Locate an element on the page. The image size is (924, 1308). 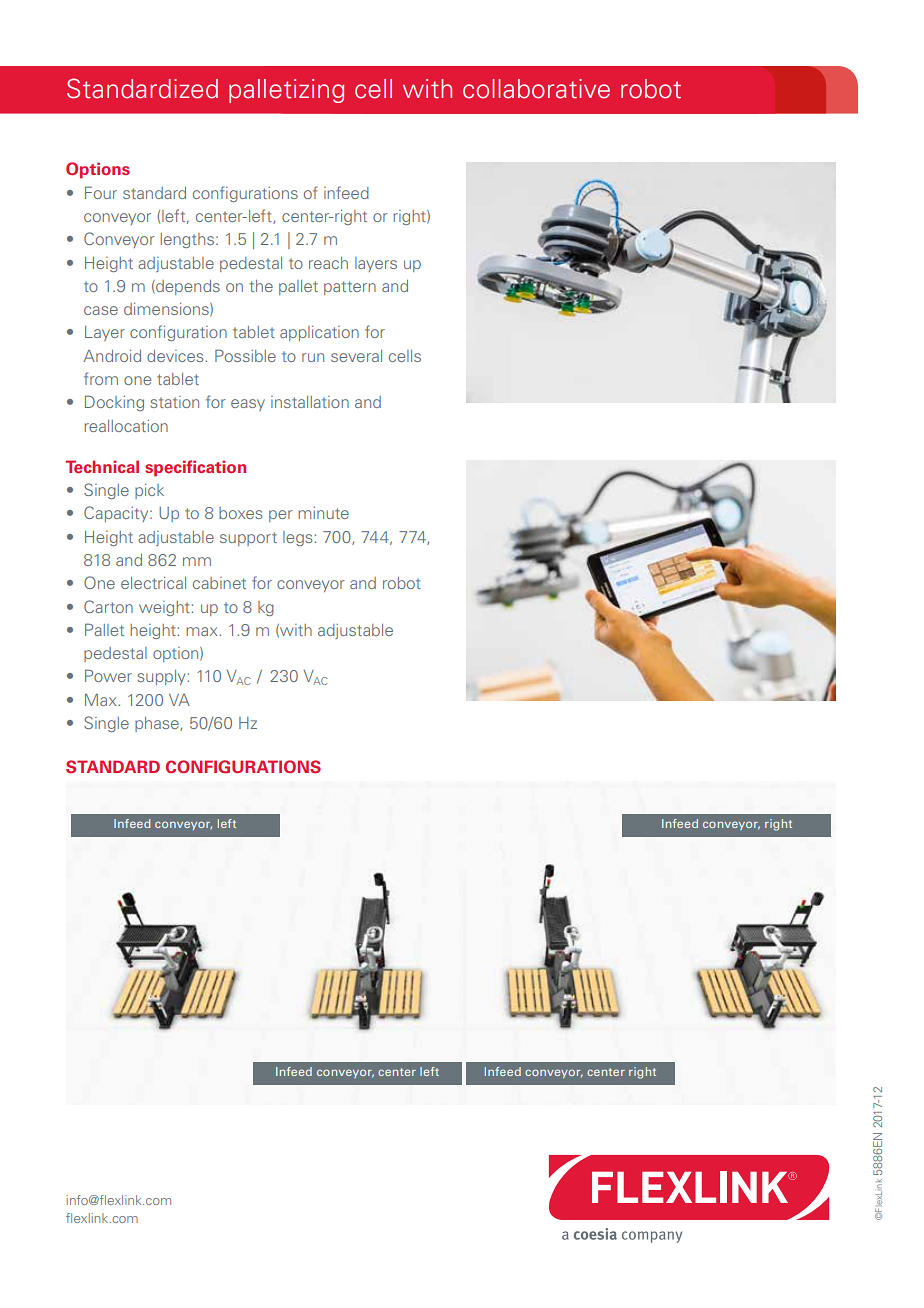
several is located at coordinates (356, 356).
